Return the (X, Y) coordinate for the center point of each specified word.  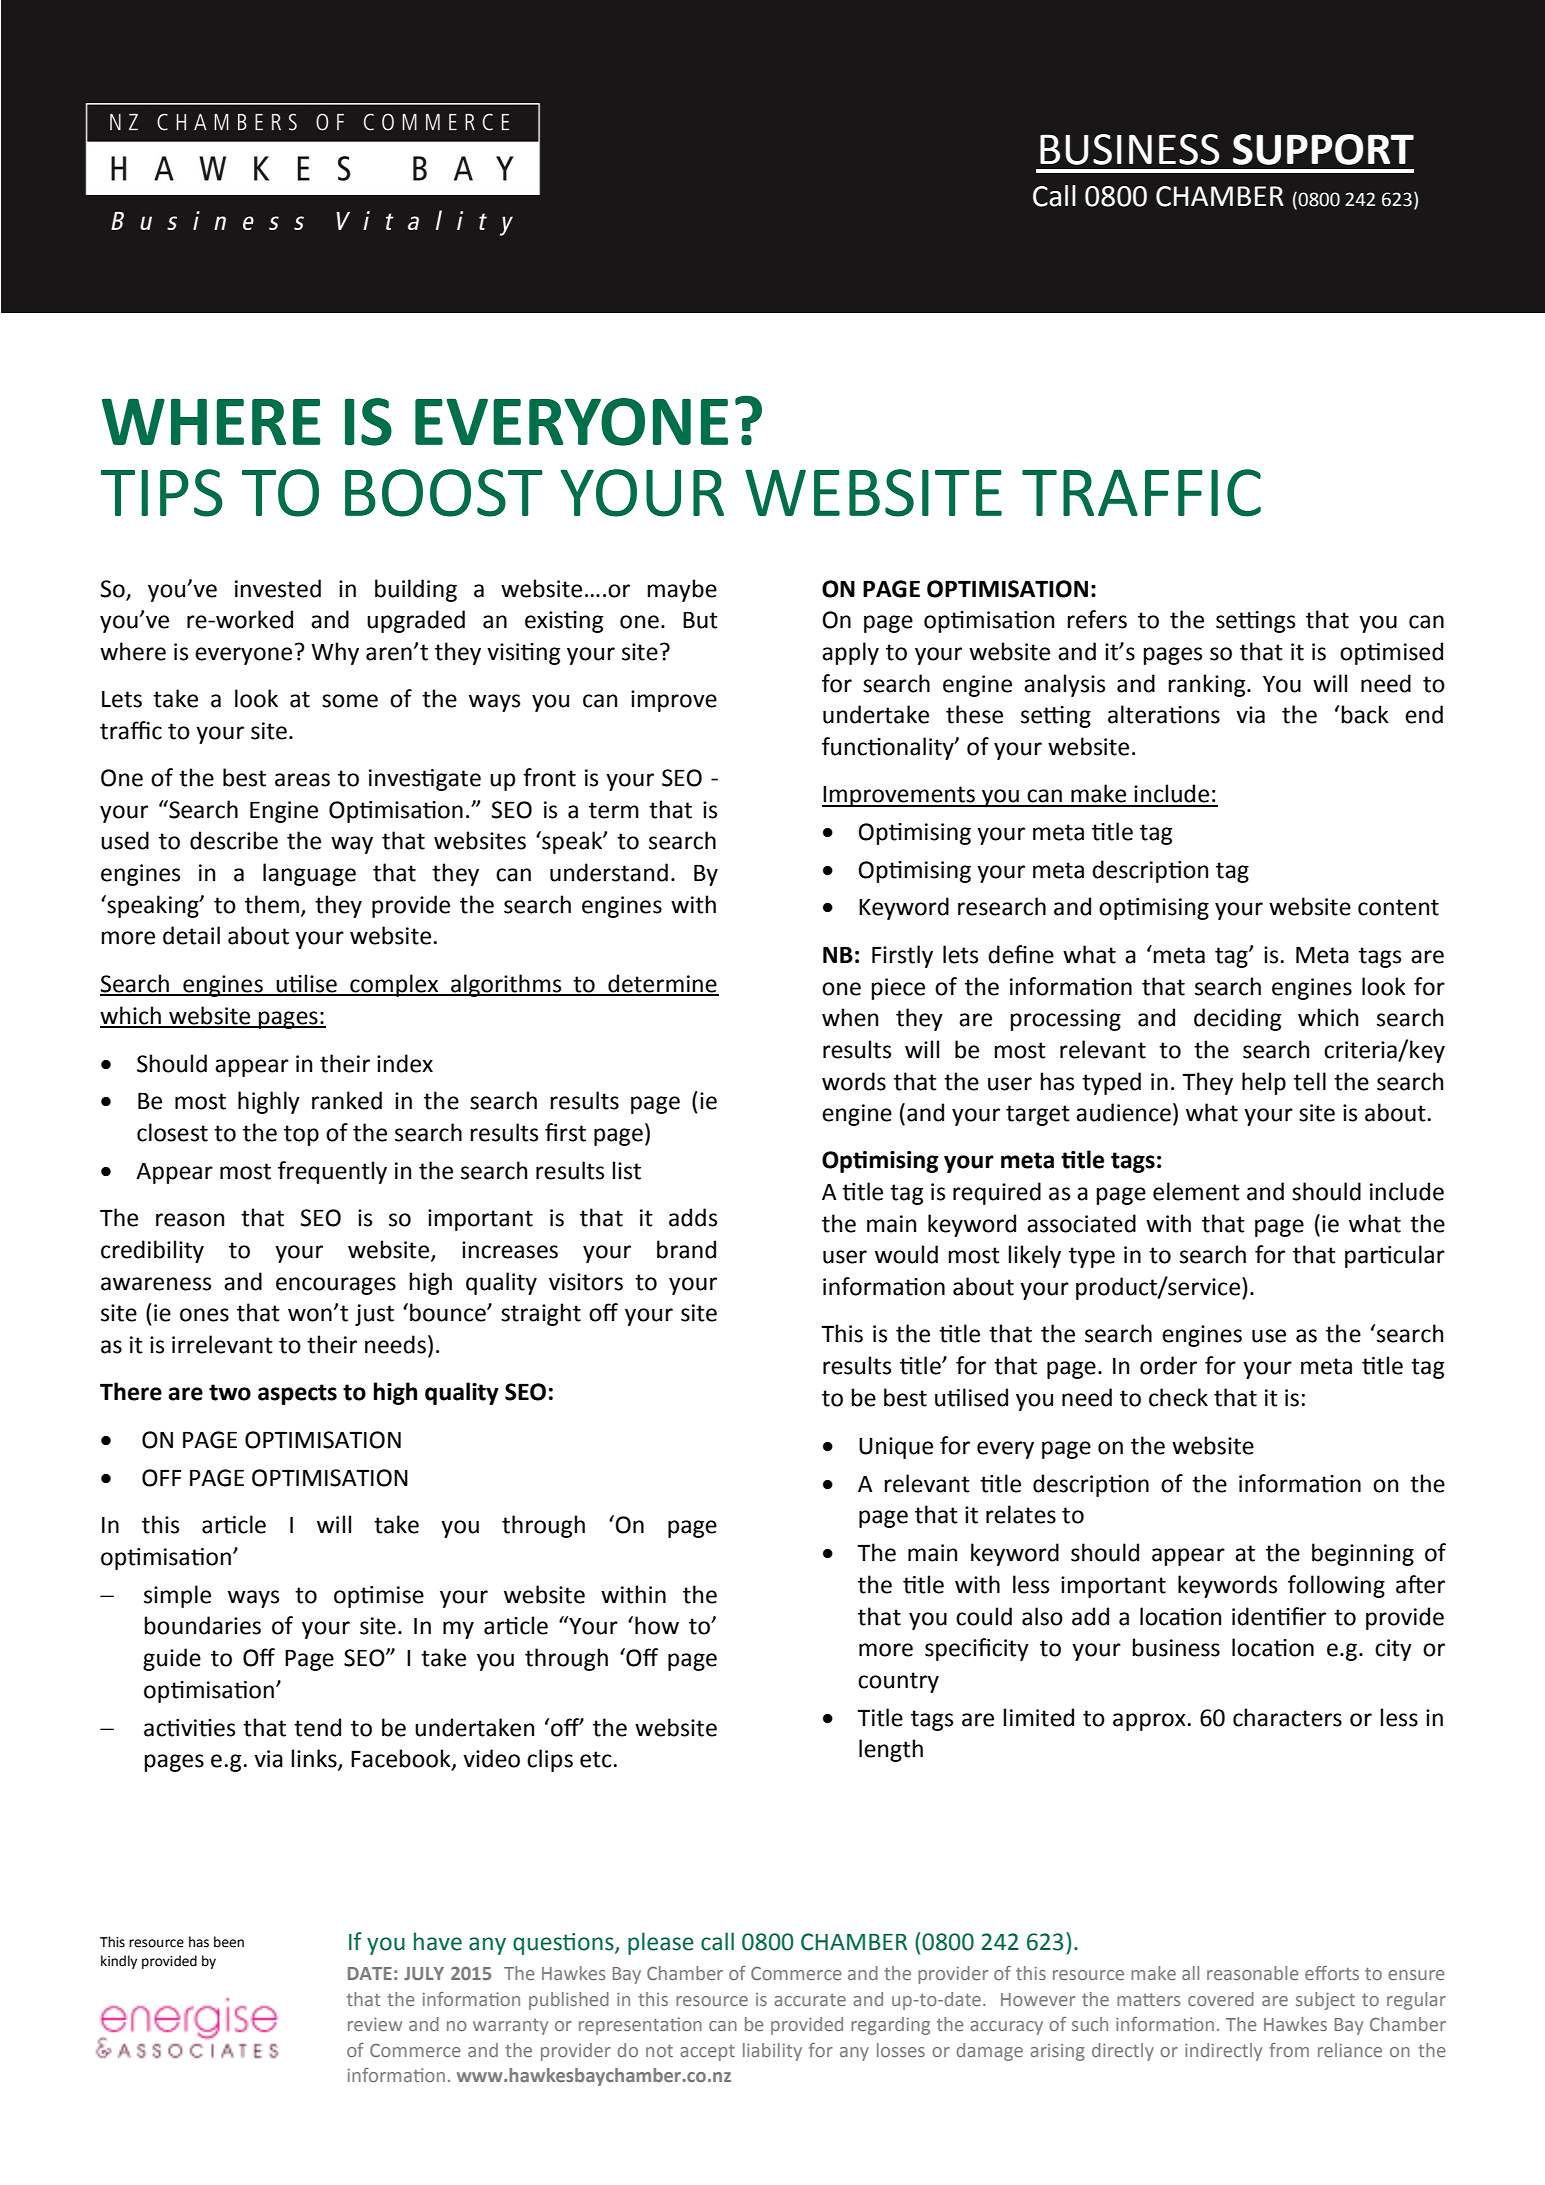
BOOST (444, 493)
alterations (1164, 714)
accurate (810, 2000)
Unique (896, 1448)
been (229, 1942)
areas (302, 780)
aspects (297, 1394)
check (1178, 1397)
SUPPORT (1323, 149)
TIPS (162, 493)
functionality (889, 748)
